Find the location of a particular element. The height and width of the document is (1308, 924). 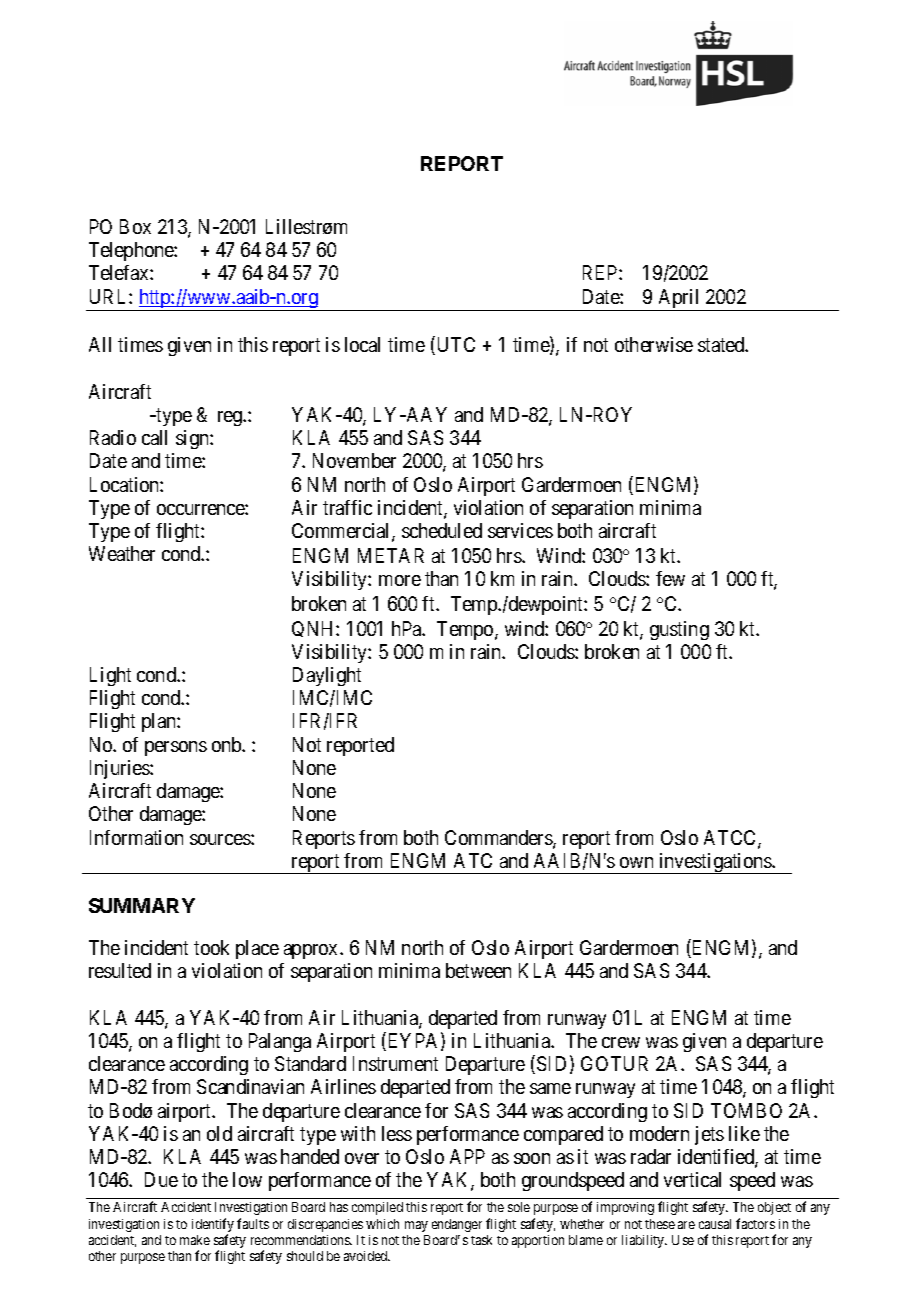

ATCC is located at coordinates (731, 839).
